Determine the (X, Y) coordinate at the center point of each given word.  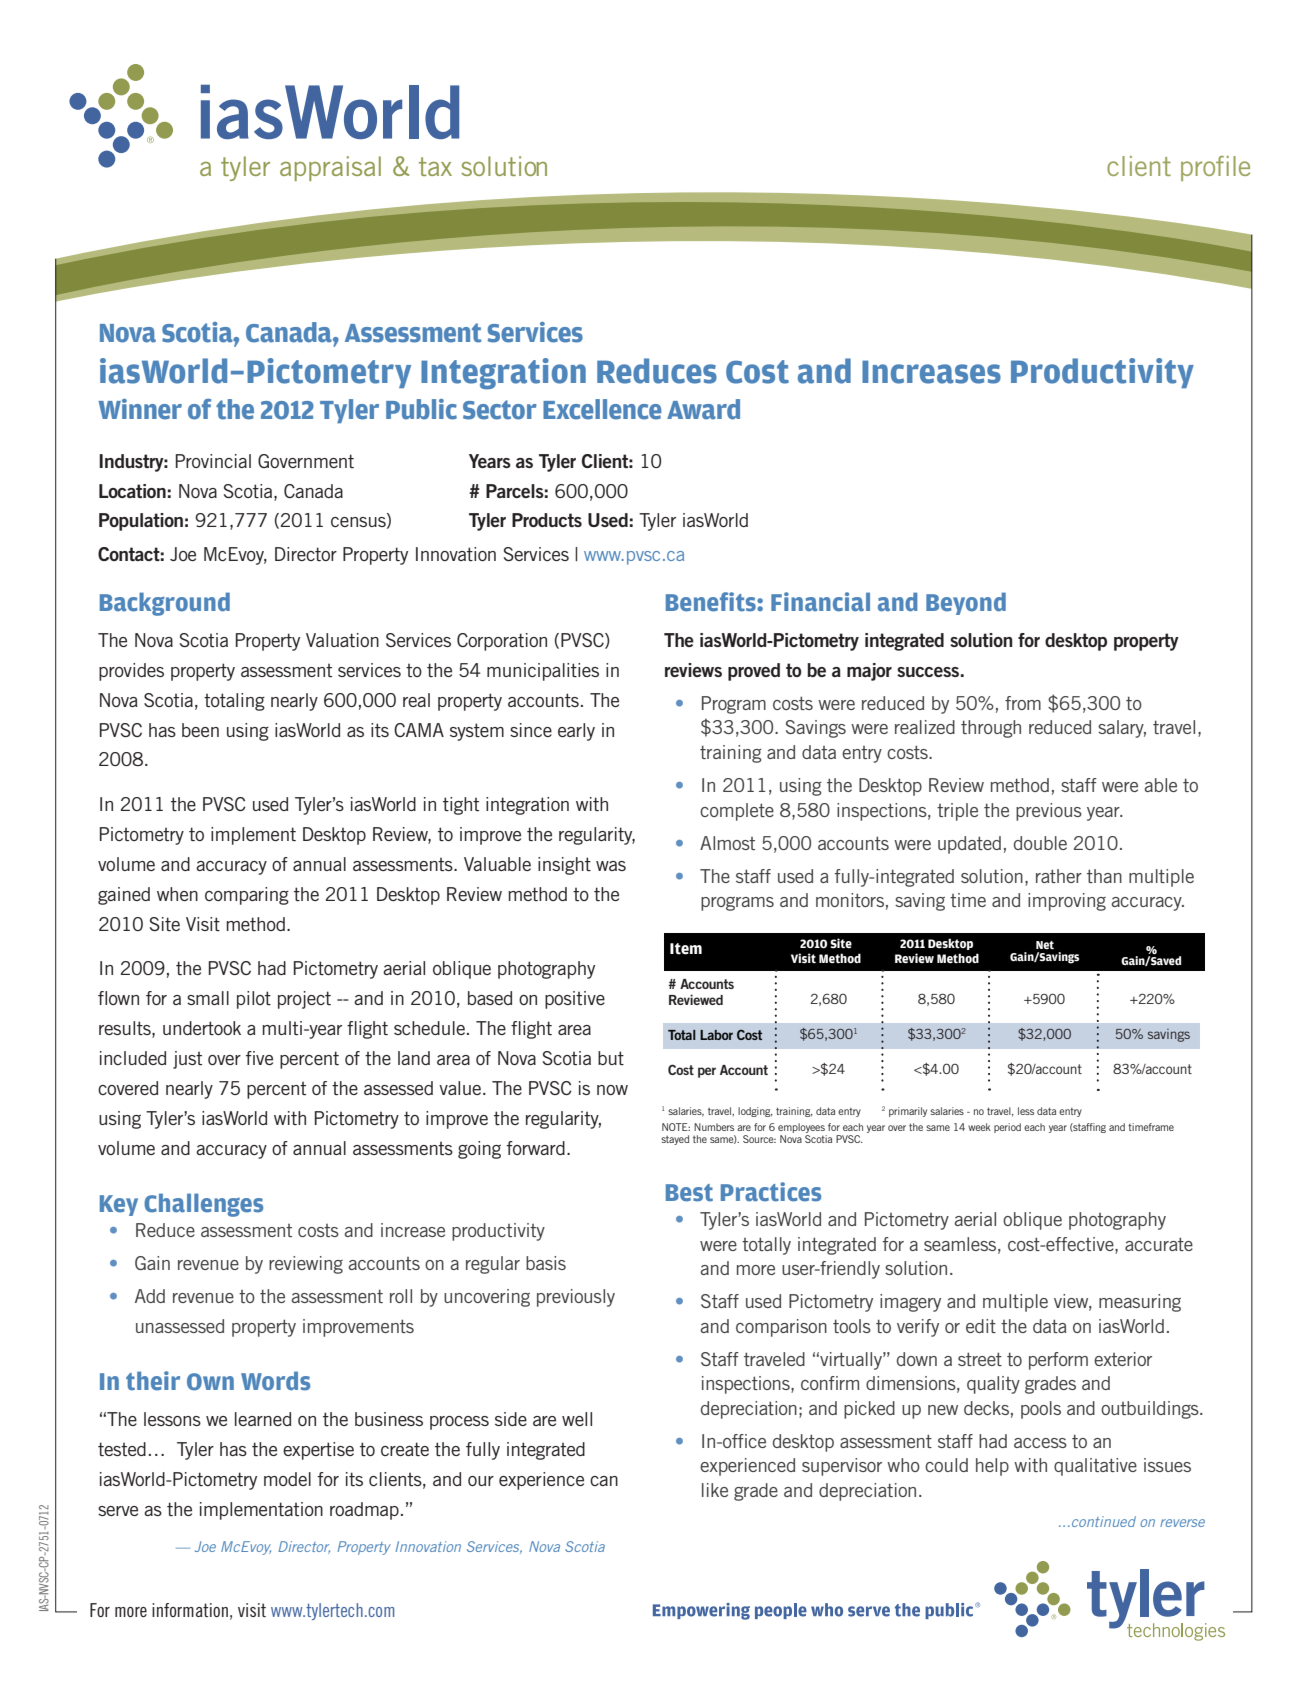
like (715, 1490)
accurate (1159, 1244)
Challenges (203, 1205)
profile (1215, 168)
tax (435, 166)
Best (689, 1193)
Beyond (966, 603)
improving (1067, 902)
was (611, 866)
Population (141, 522)
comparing (247, 896)
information (190, 1610)
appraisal (330, 168)
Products (547, 520)
